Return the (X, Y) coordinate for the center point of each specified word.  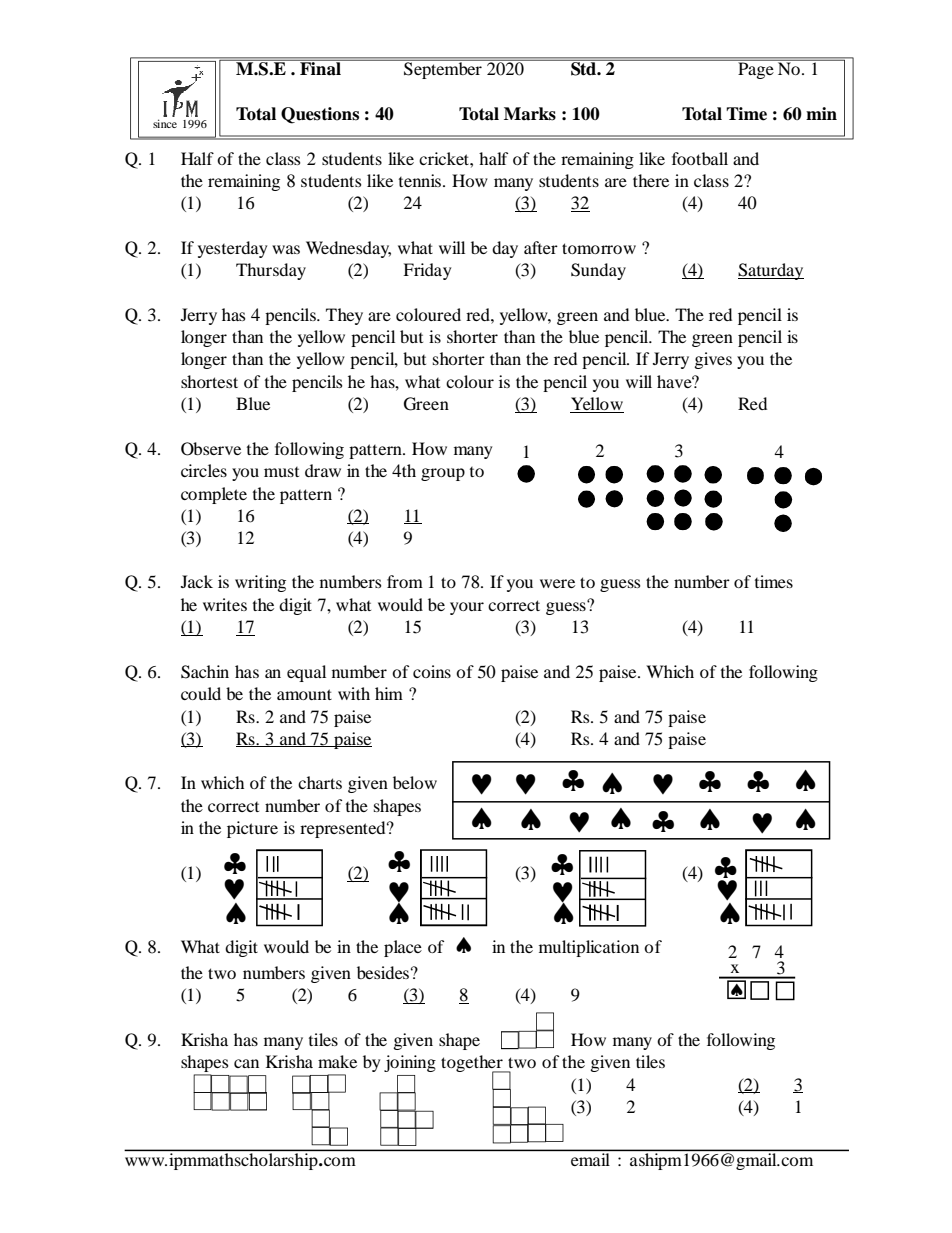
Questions (320, 115)
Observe (211, 449)
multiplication (589, 948)
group (443, 474)
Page (756, 70)
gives (713, 360)
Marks (530, 114)
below (415, 782)
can (246, 1063)
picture (252, 829)
